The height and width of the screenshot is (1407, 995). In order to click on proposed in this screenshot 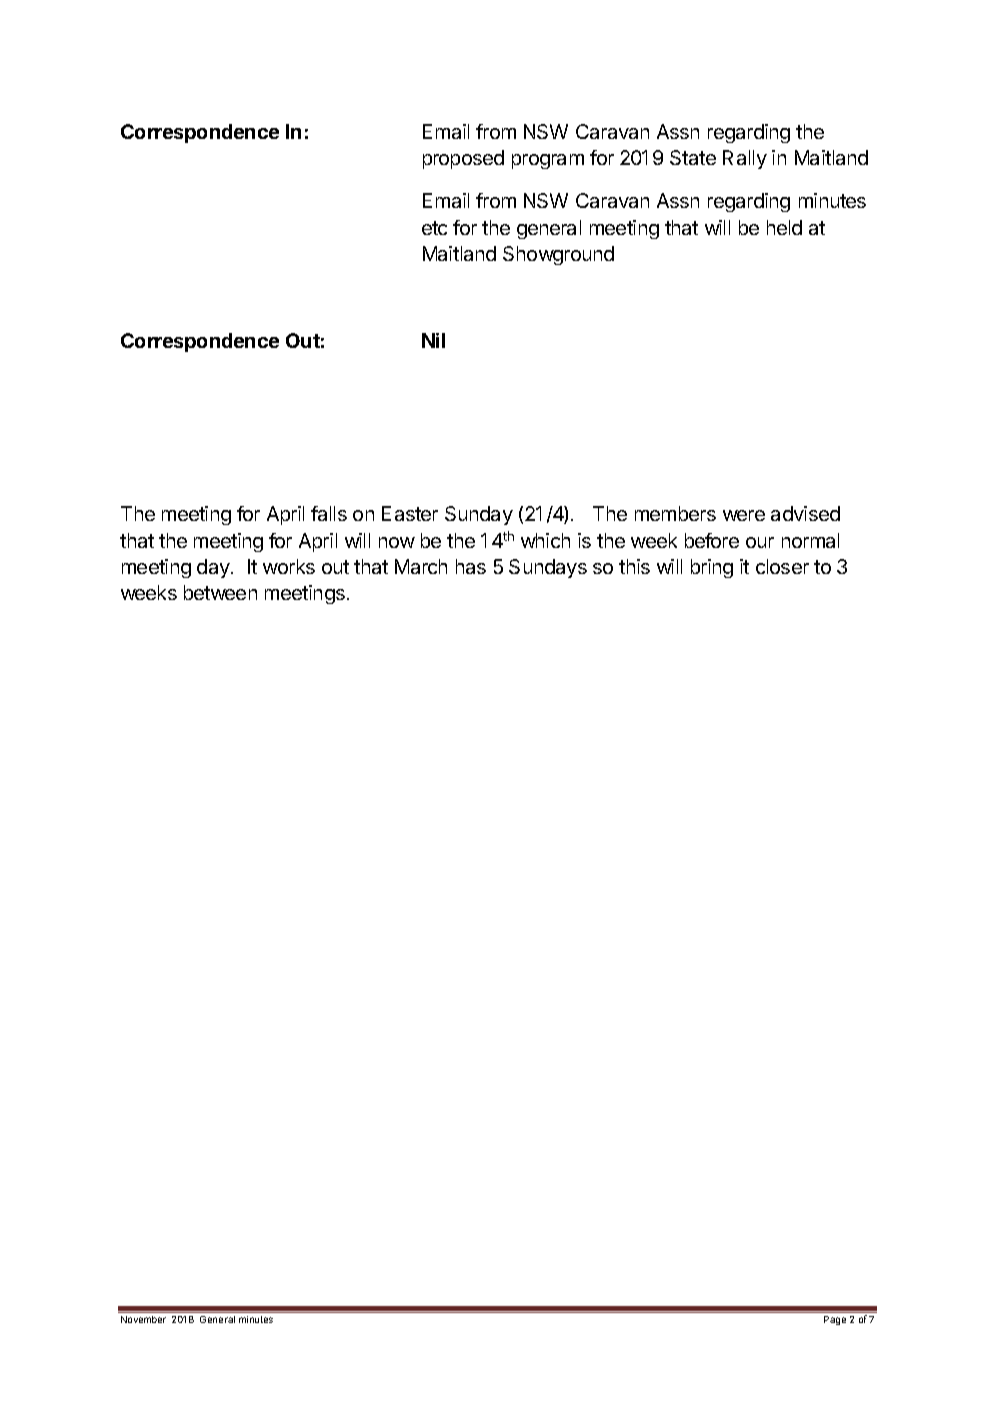, I will do `click(463, 159)`.
